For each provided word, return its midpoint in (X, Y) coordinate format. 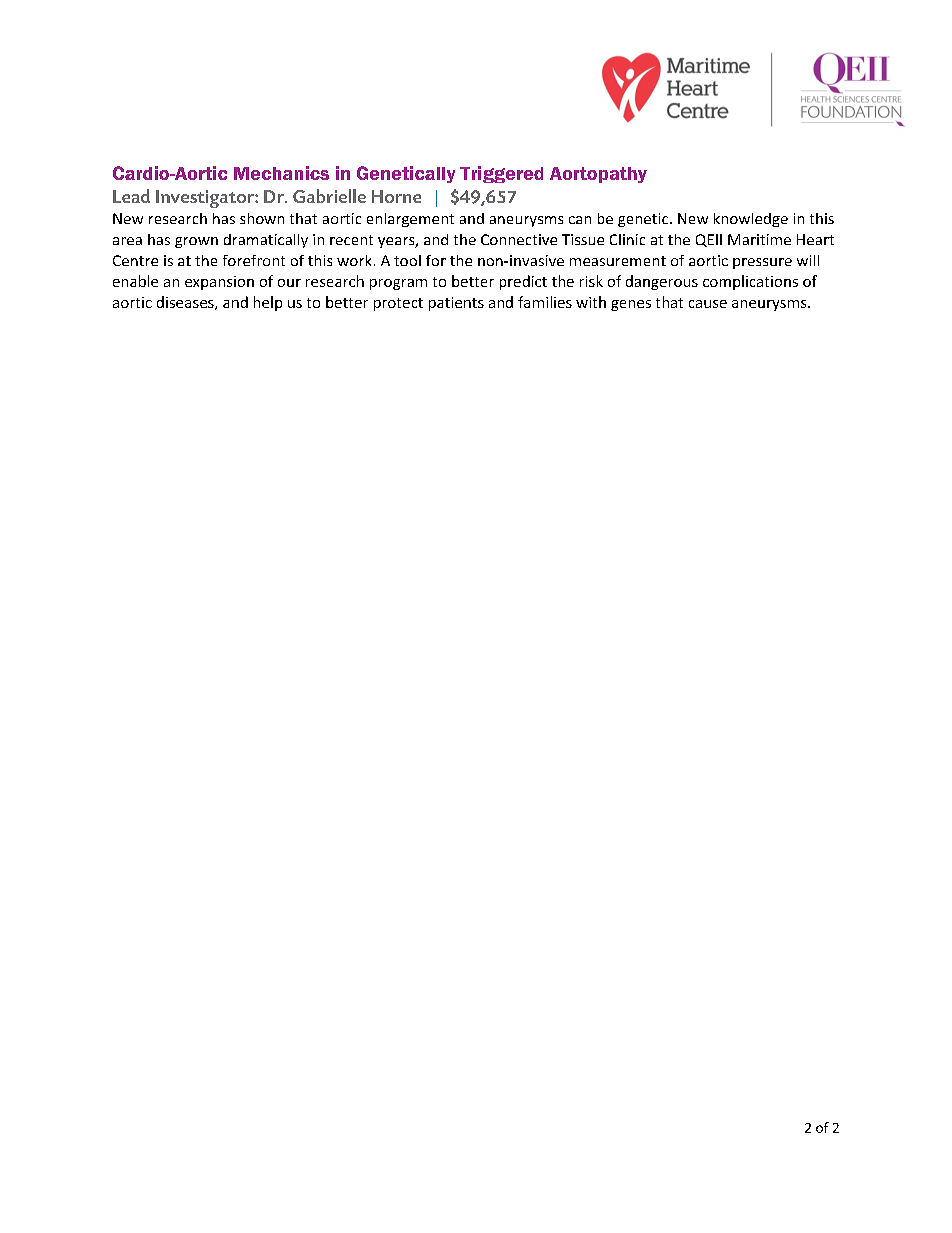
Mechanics (281, 173)
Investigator (206, 199)
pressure (762, 263)
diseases (186, 303)
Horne (396, 196)
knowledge (751, 220)
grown (196, 242)
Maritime (759, 239)
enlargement (410, 220)
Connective (519, 239)
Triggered (501, 174)
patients (456, 304)
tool (407, 260)
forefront (254, 260)
